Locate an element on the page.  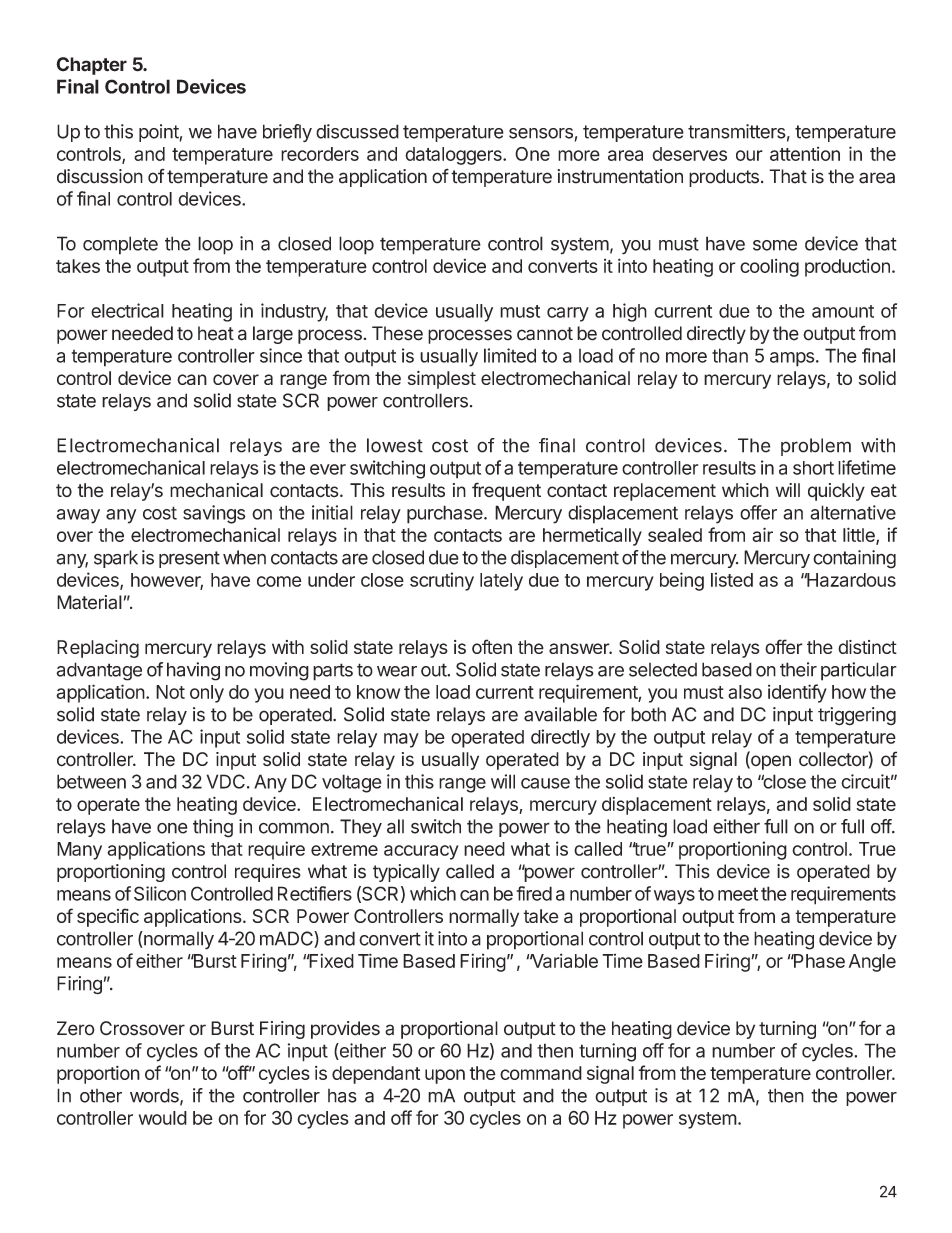
Chapter is located at coordinates (91, 66).
